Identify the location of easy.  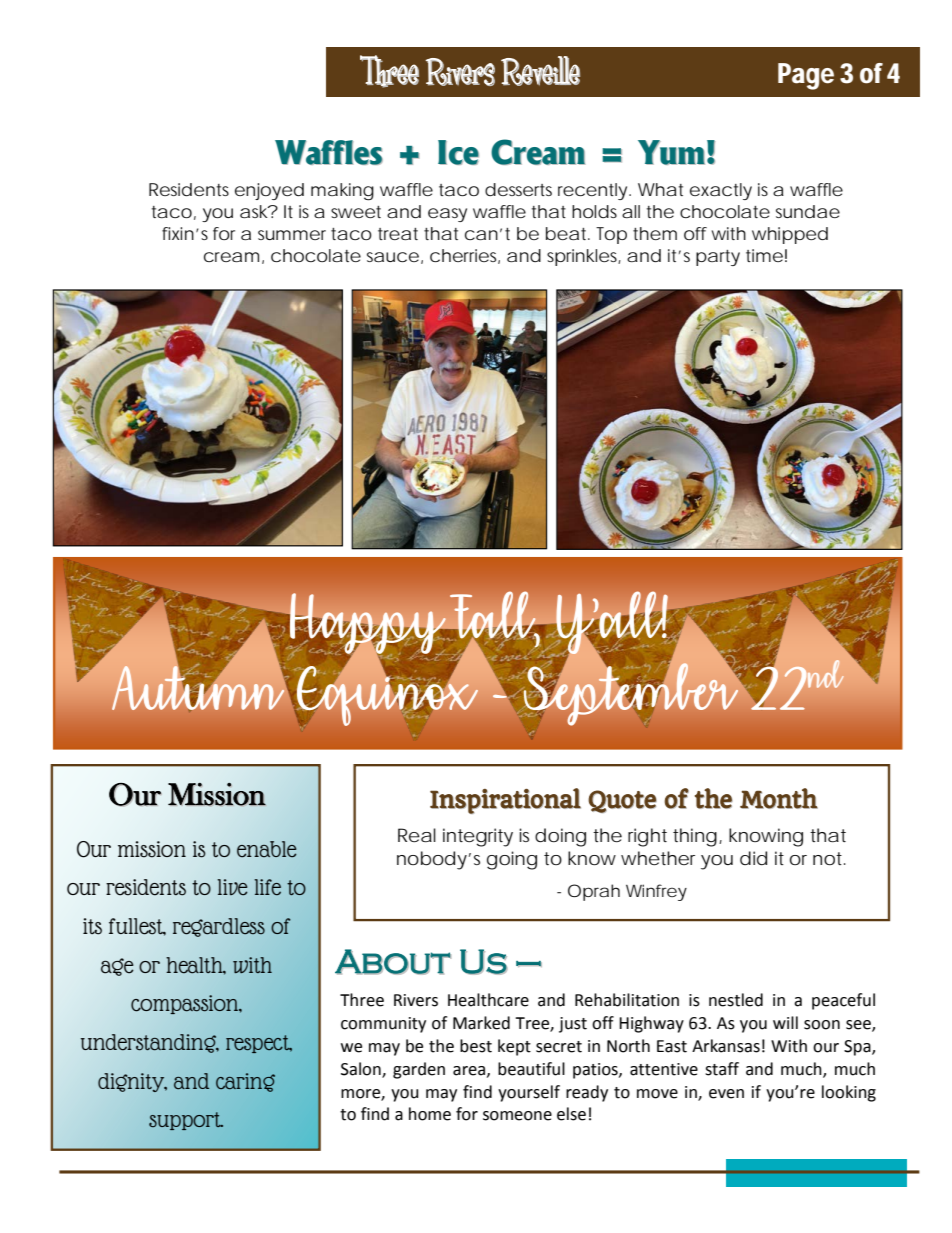
(447, 215).
